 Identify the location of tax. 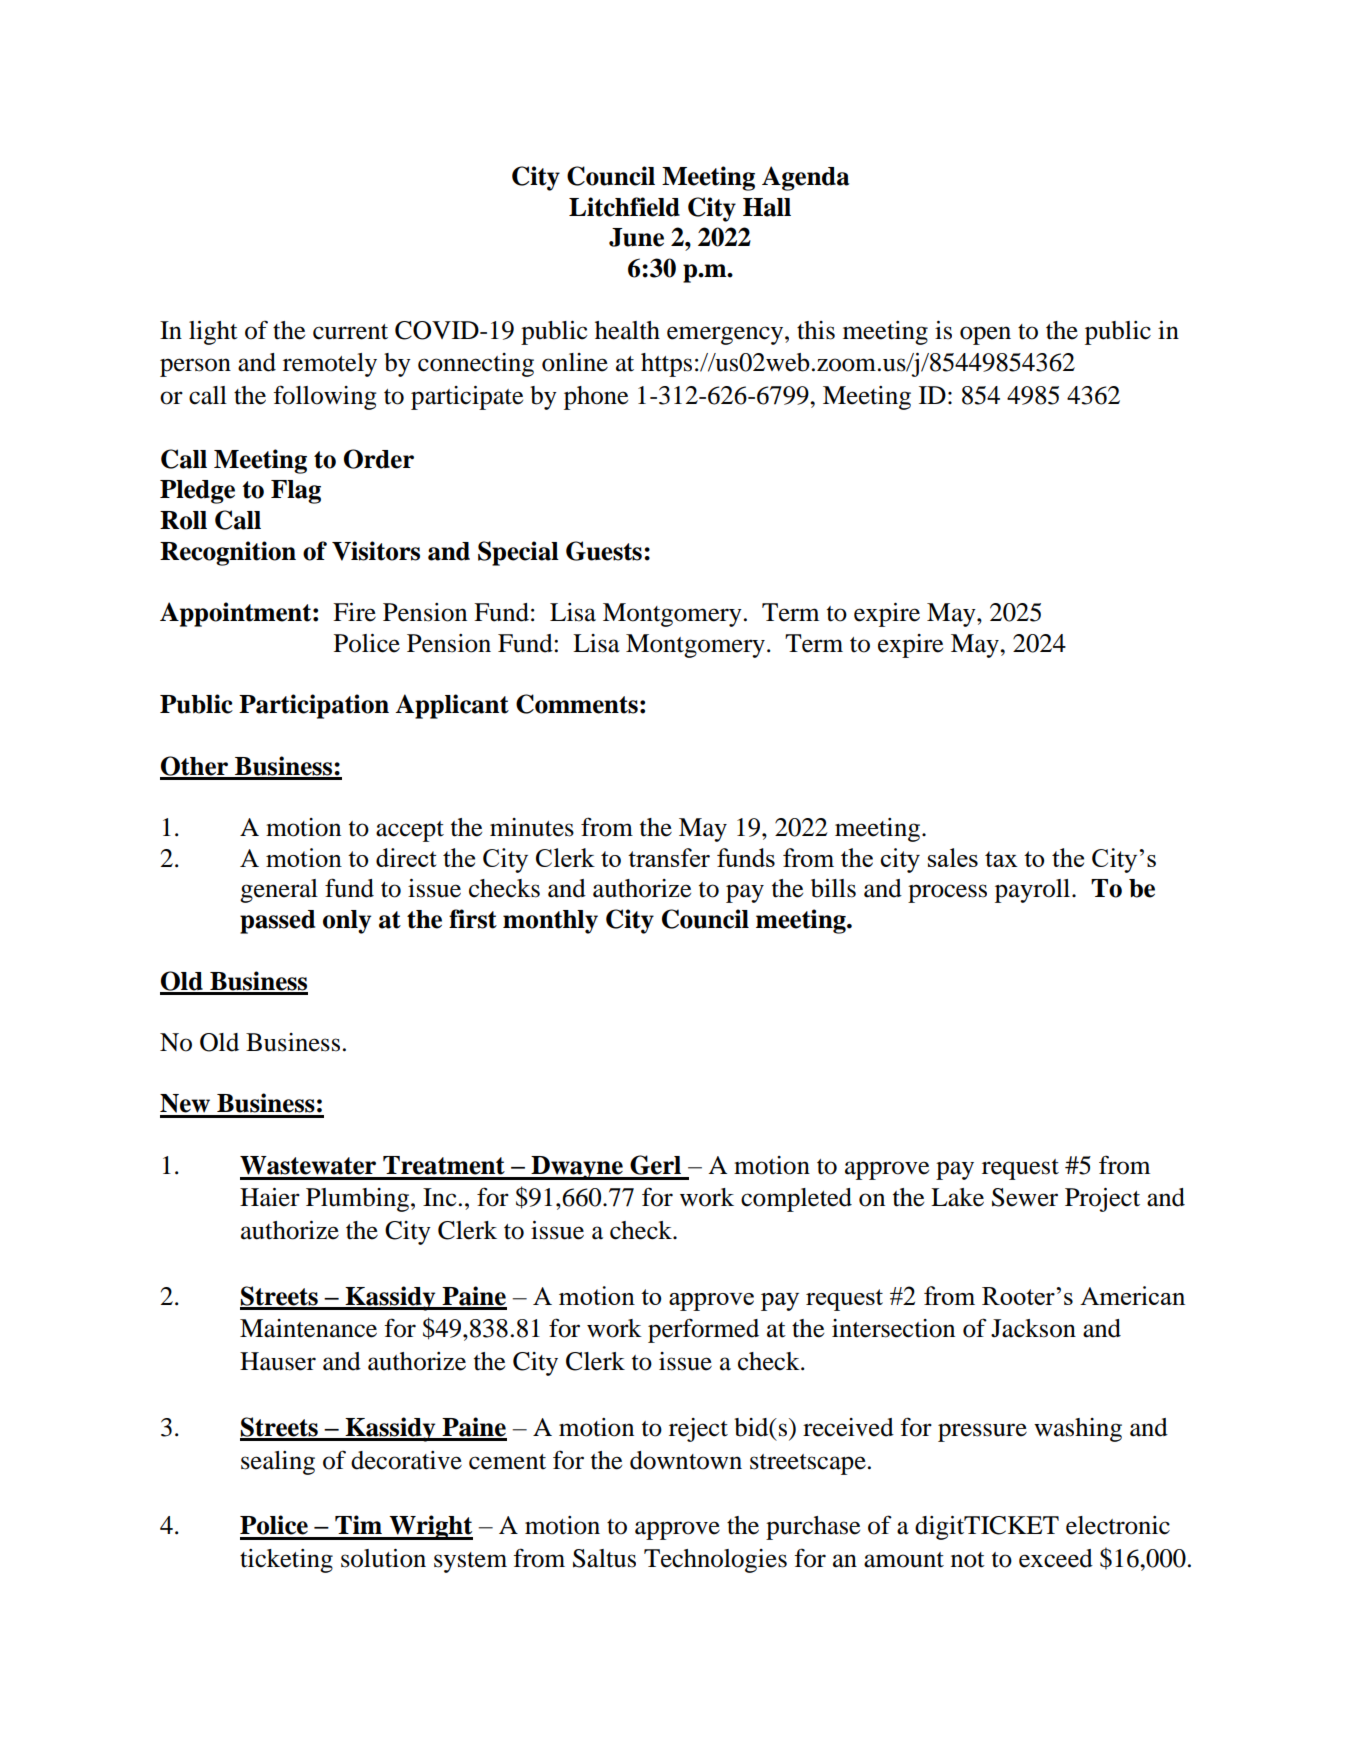
(1001, 859).
